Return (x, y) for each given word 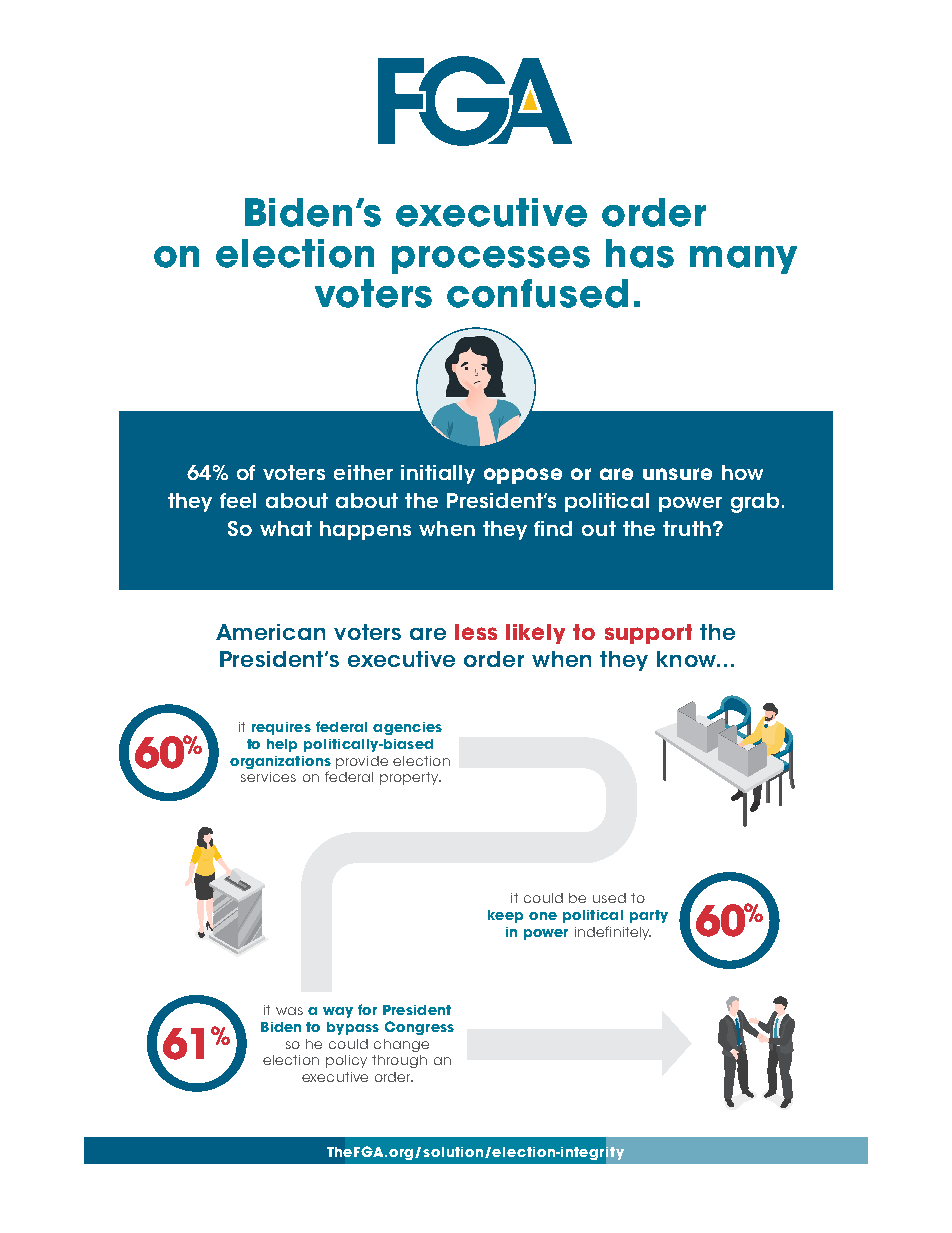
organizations (280, 764)
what (286, 528)
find (553, 528)
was (289, 1011)
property (410, 778)
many (743, 260)
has (640, 253)
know (687, 659)
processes (491, 260)
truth (687, 528)
